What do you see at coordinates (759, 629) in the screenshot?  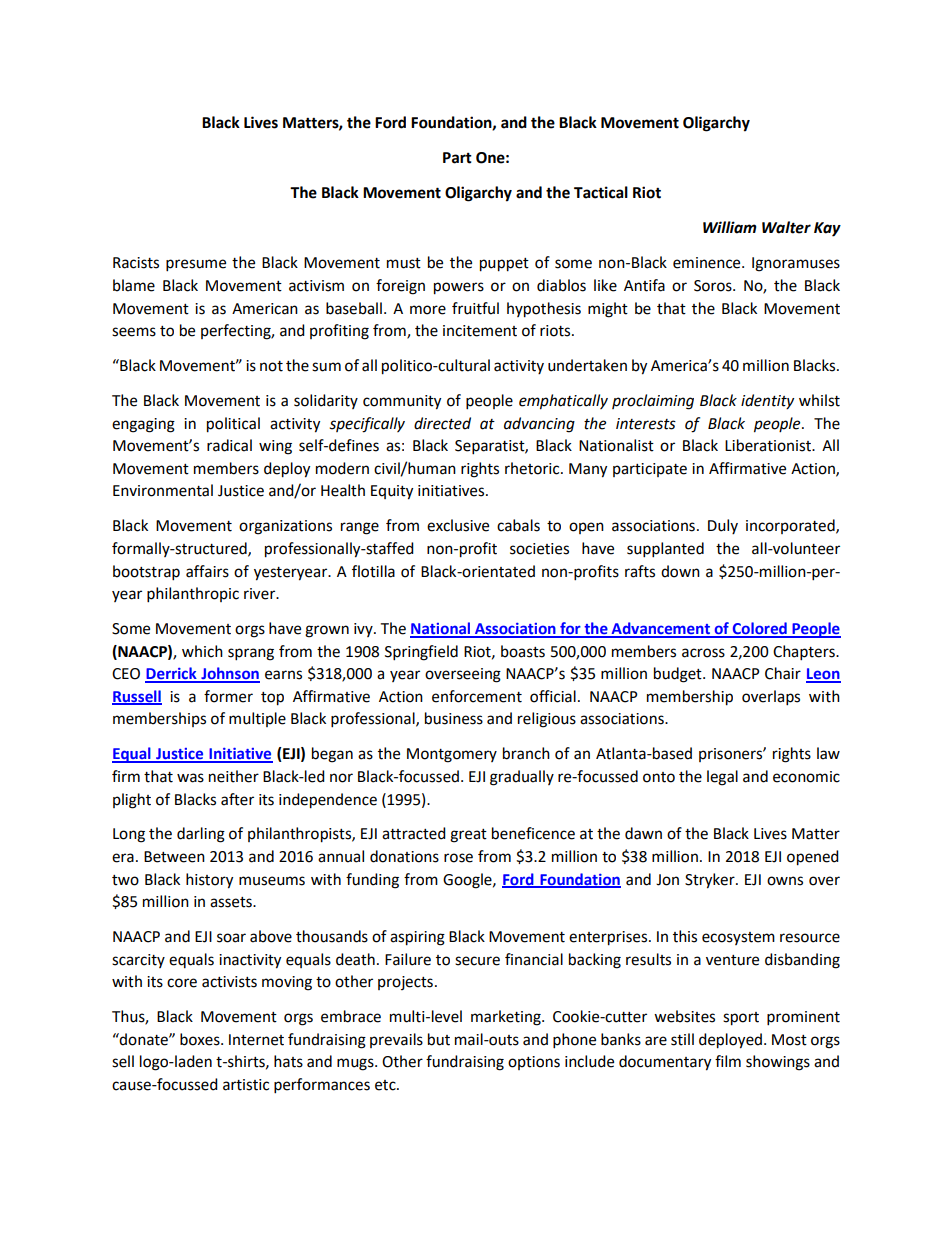 I see `Colored` at bounding box center [759, 629].
